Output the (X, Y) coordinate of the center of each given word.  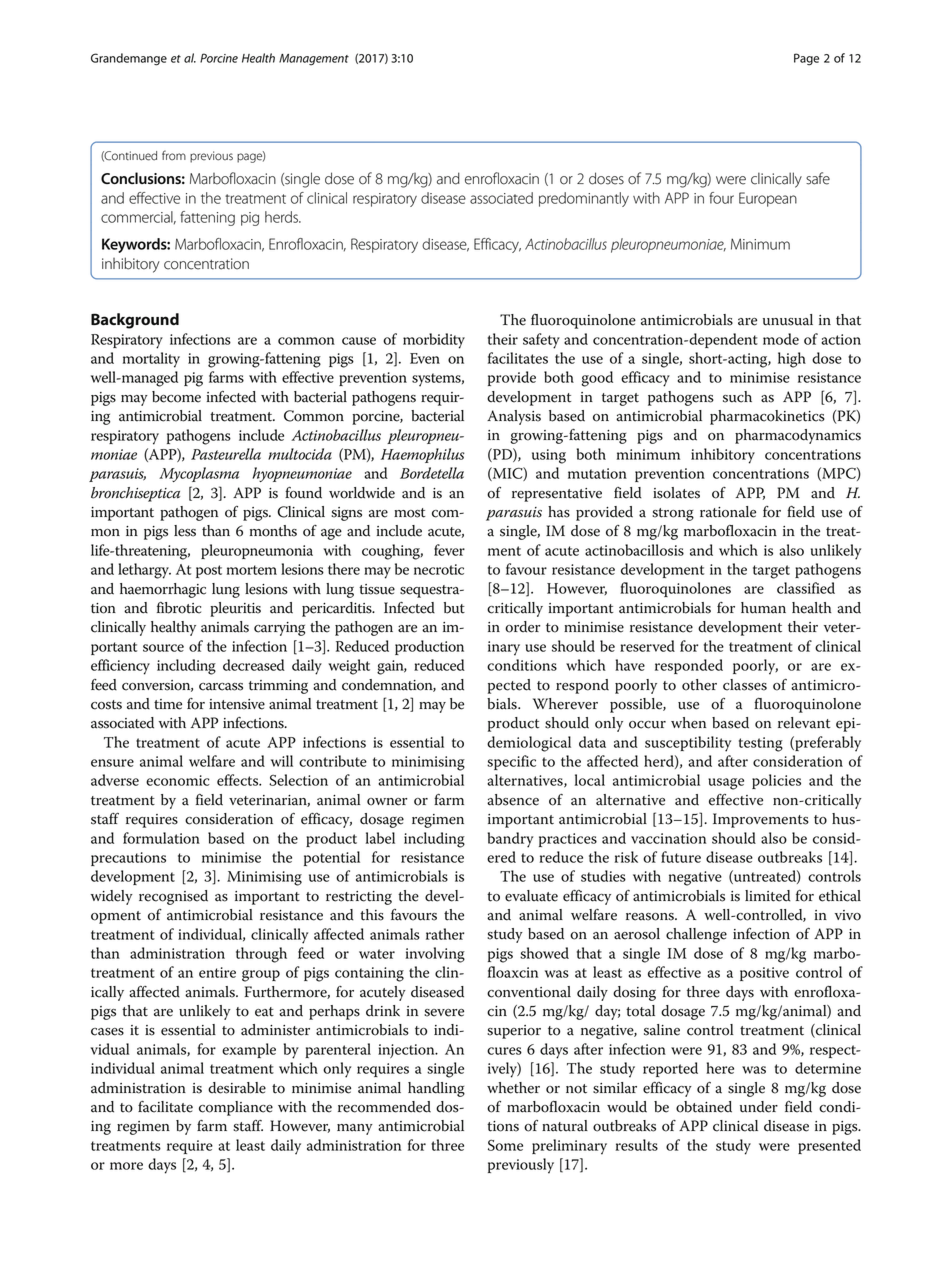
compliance (236, 1108)
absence (513, 800)
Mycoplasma (199, 474)
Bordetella (432, 473)
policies (776, 781)
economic (178, 780)
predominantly (584, 199)
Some (505, 1145)
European (768, 199)
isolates (676, 493)
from (174, 155)
